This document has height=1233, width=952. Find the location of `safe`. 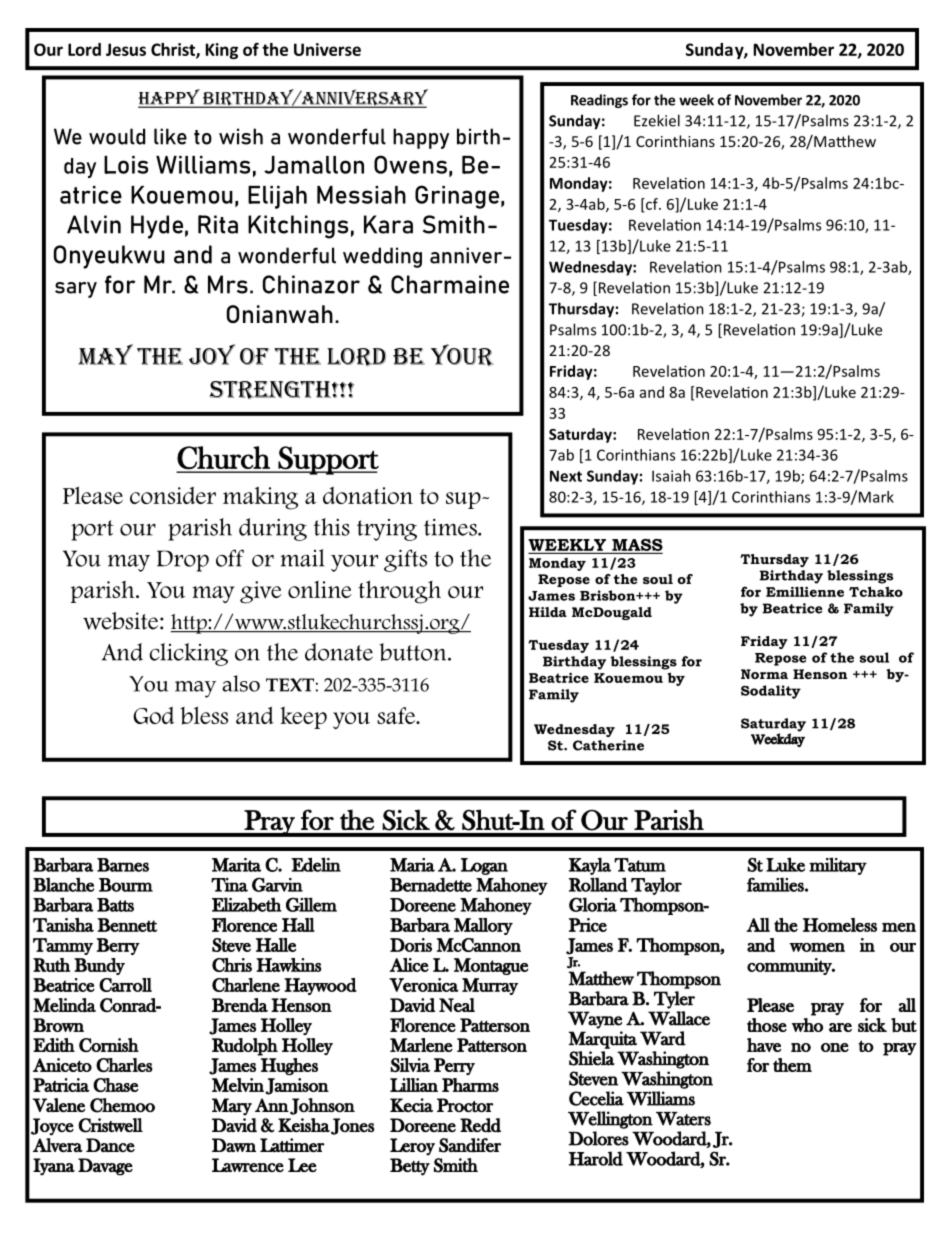

safe is located at coordinates (397, 715).
